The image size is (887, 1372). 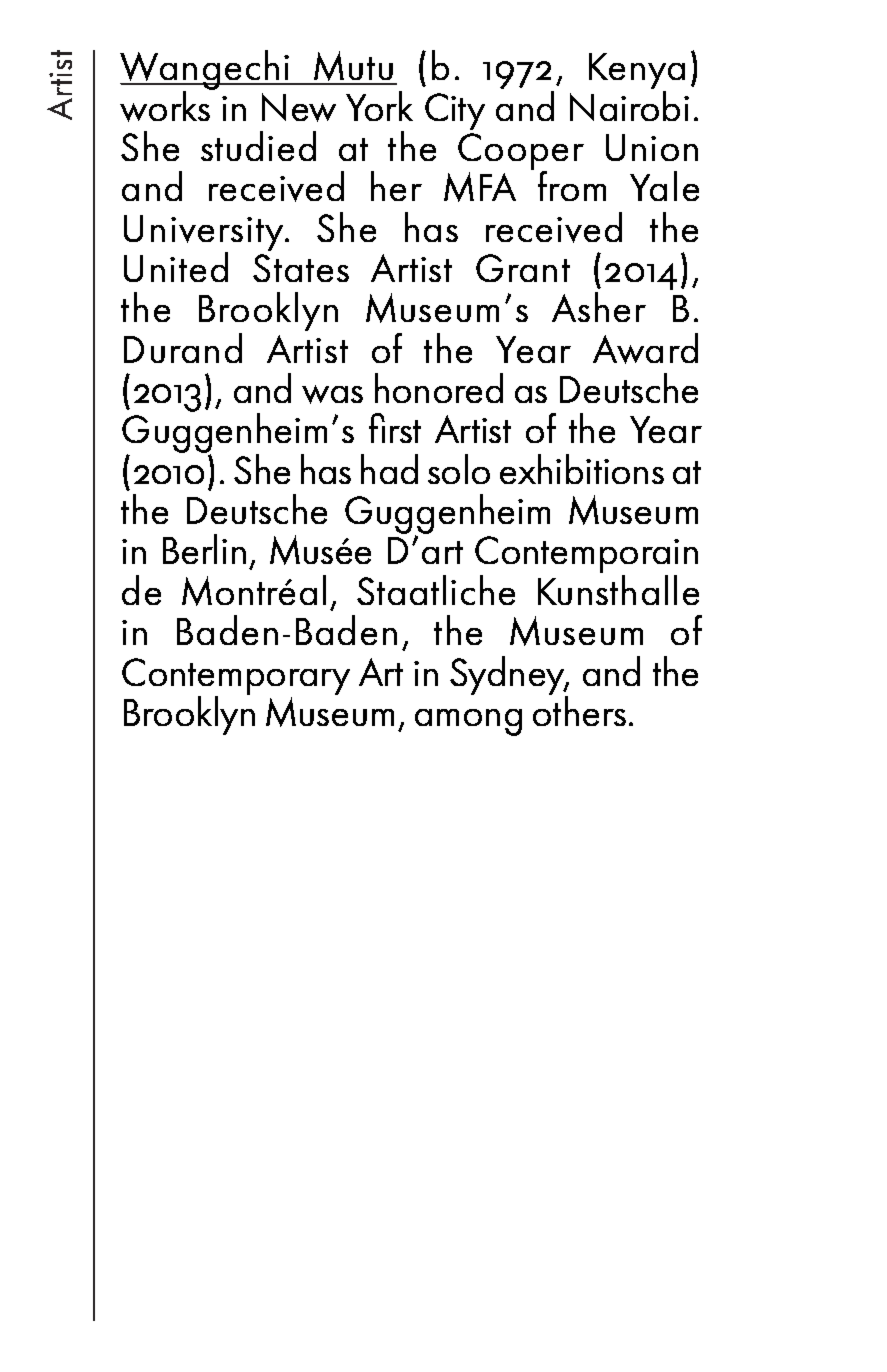 What do you see at coordinates (176, 267) in the document?
I see `United` at bounding box center [176, 267].
